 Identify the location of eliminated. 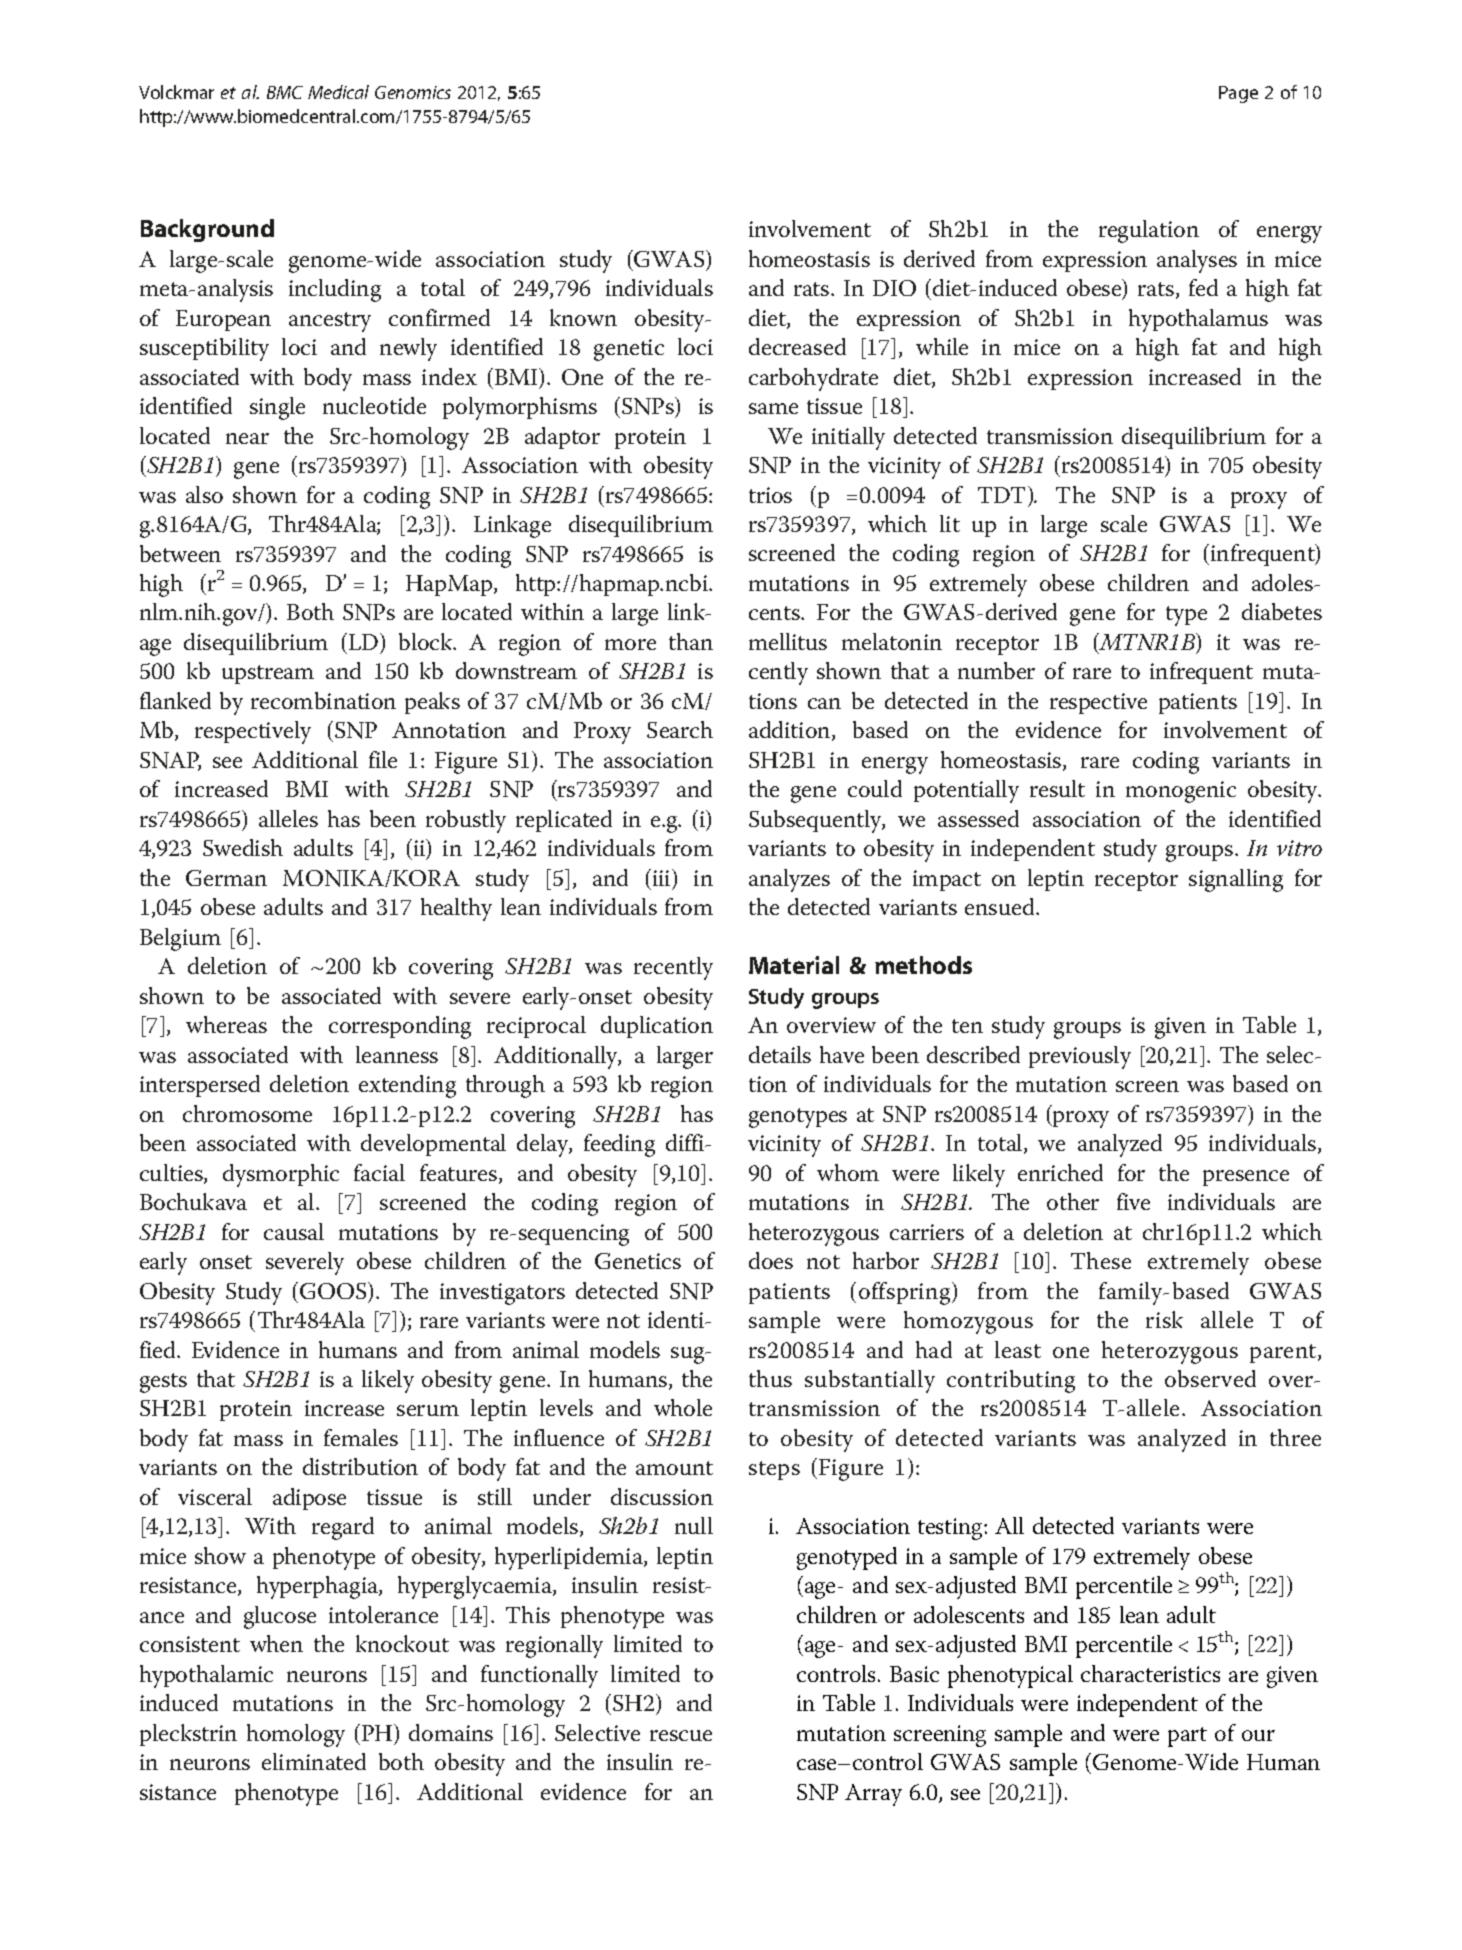
(314, 1761).
